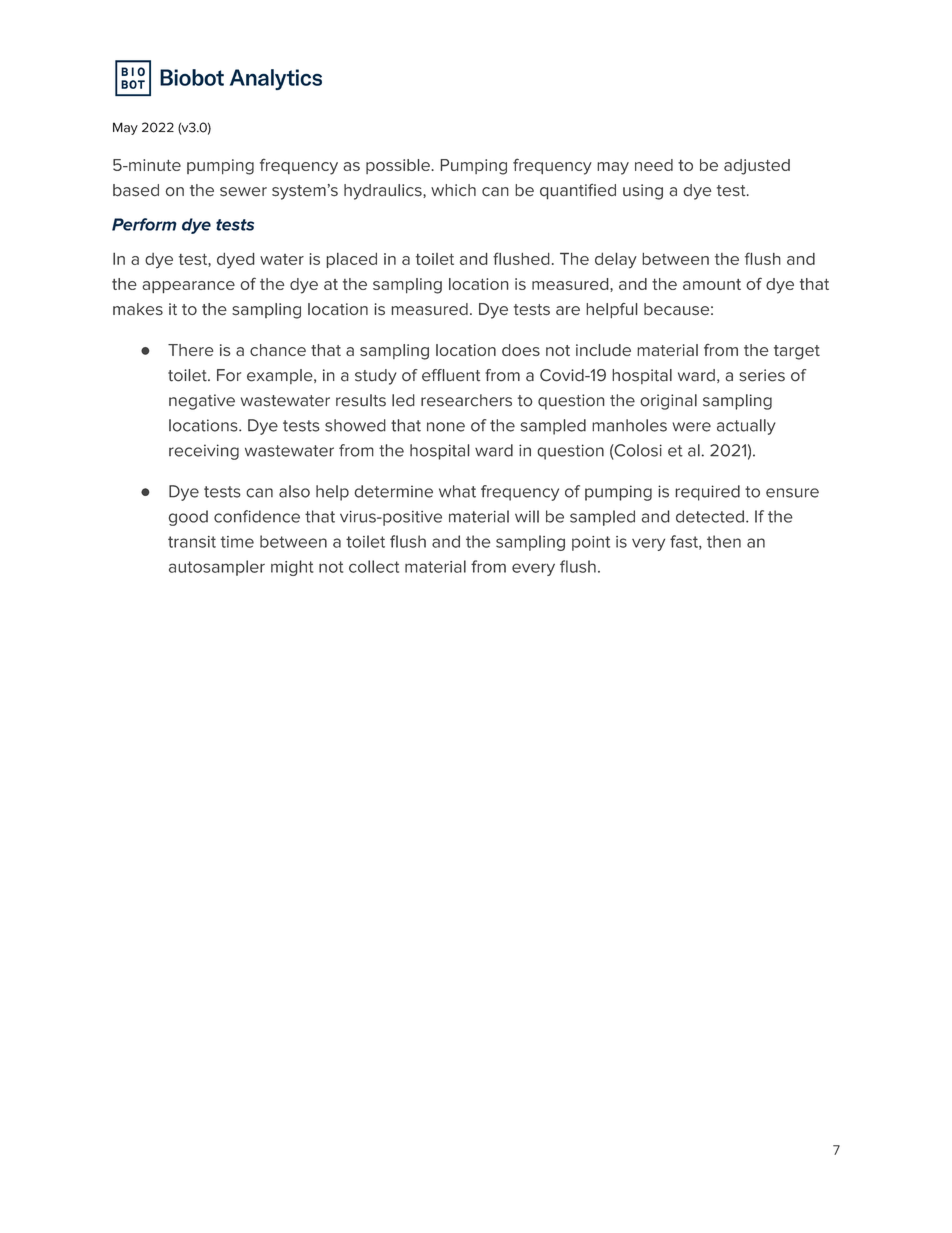 The image size is (952, 1233). What do you see at coordinates (204, 452) in the screenshot?
I see `receiving` at bounding box center [204, 452].
